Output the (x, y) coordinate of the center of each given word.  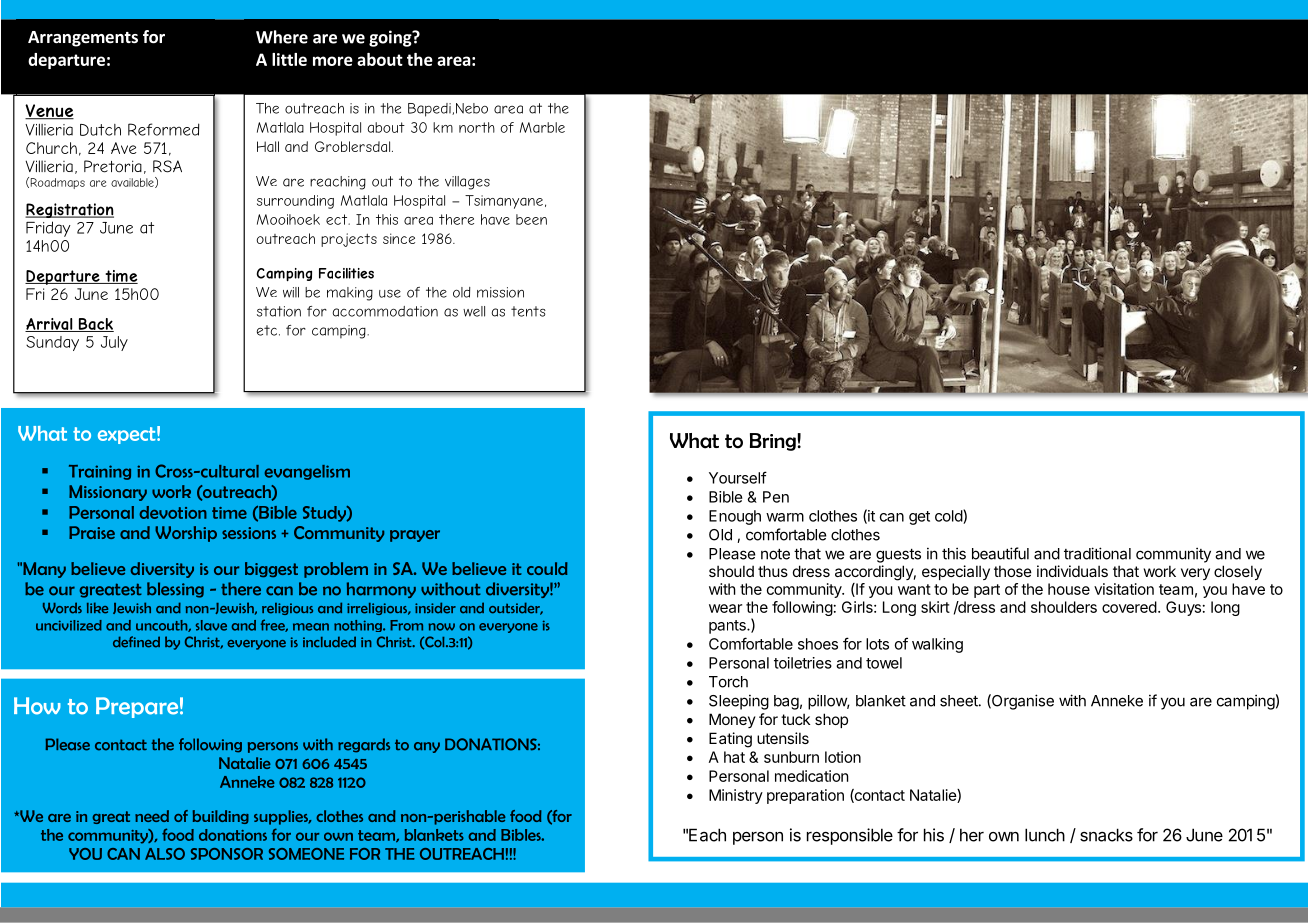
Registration (69, 210)
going (391, 38)
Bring (774, 442)
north (477, 127)
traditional (1097, 553)
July (114, 343)
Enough (735, 517)
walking (937, 645)
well (474, 311)
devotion (173, 512)
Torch (728, 682)
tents (528, 311)
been (531, 219)
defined (136, 642)
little (289, 59)
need (152, 816)
